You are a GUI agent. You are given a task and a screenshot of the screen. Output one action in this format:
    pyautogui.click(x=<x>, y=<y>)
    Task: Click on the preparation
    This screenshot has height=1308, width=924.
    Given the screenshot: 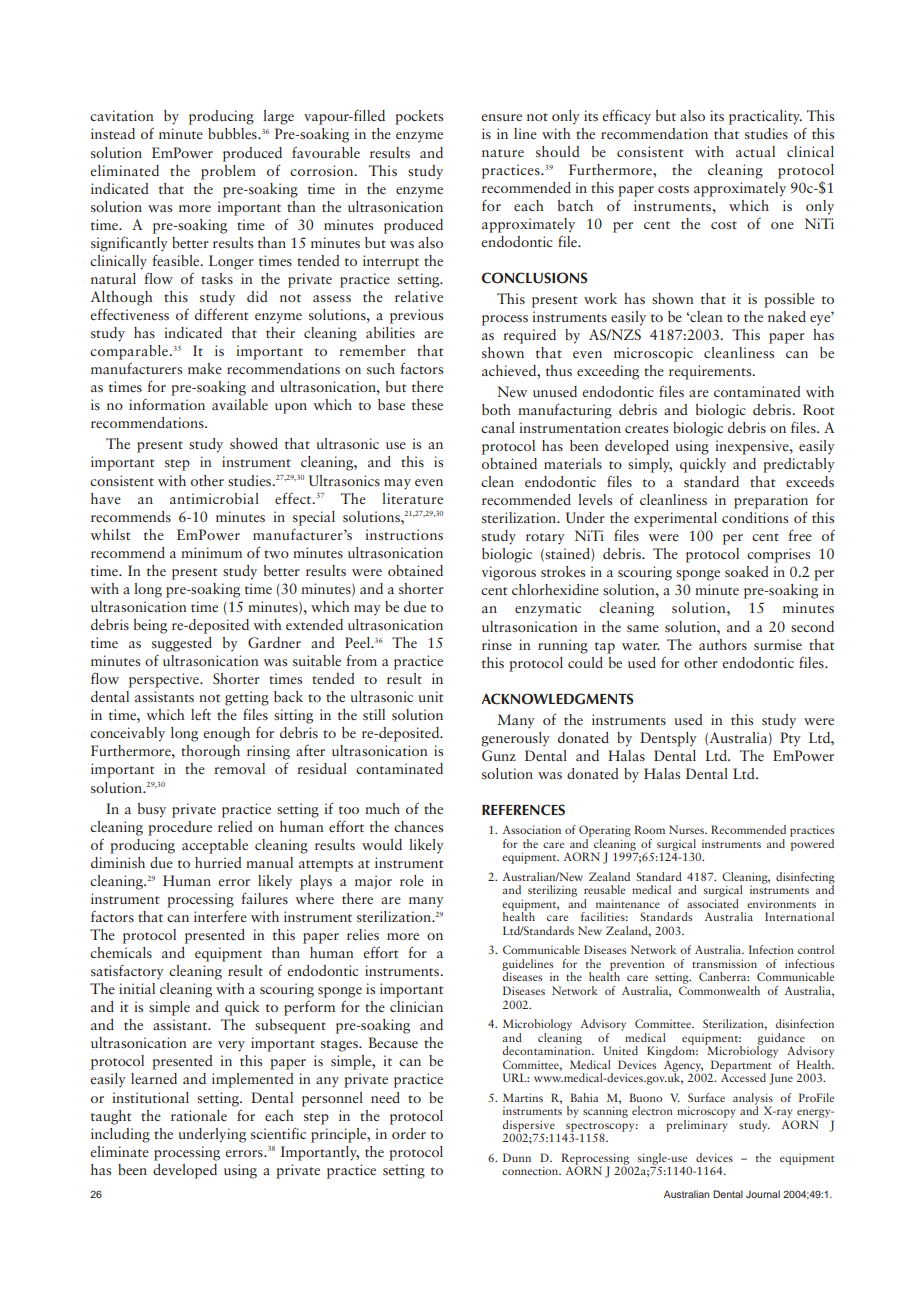 What is the action you would take?
    pyautogui.click(x=771, y=501)
